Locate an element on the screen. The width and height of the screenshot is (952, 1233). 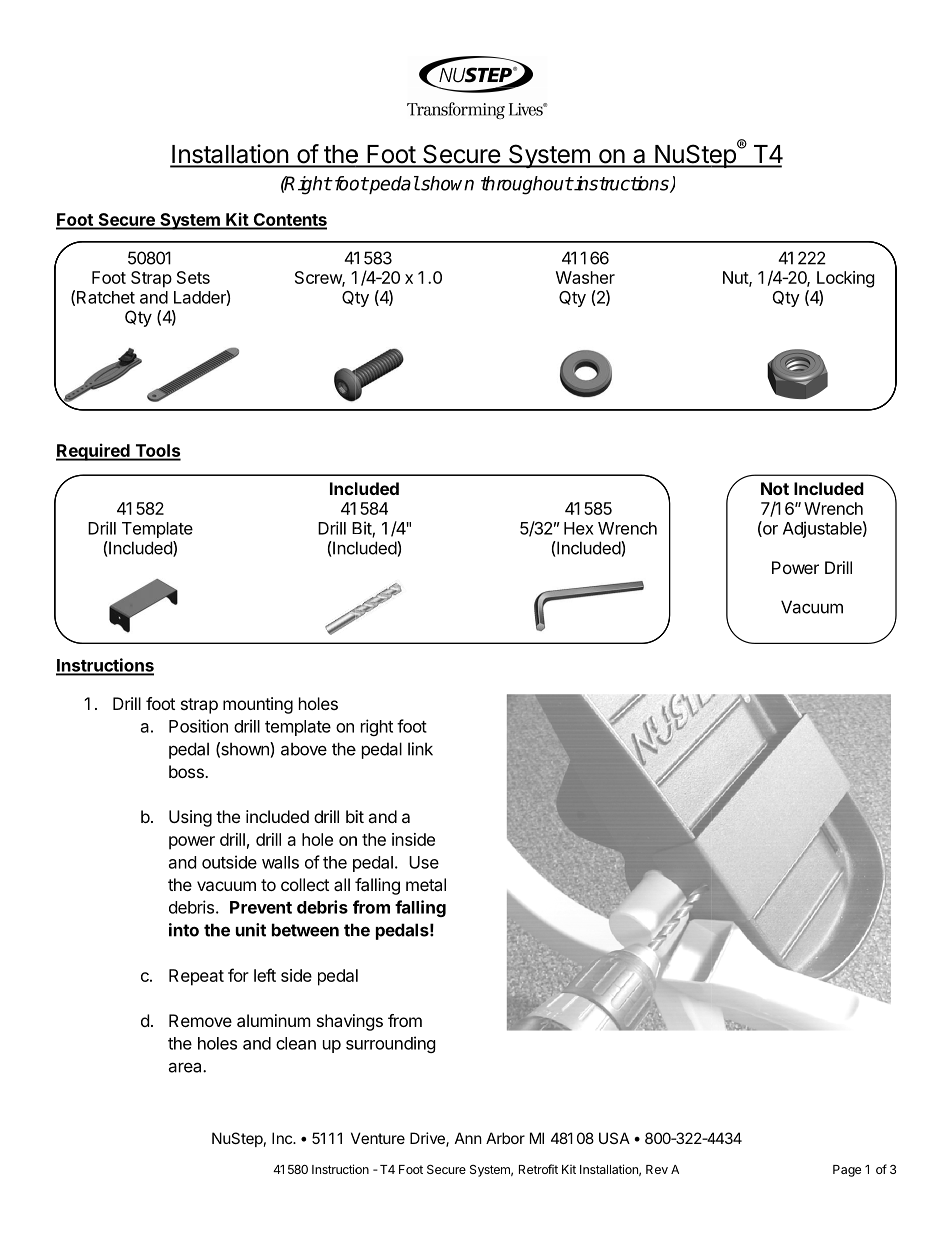
Washer is located at coordinates (585, 277).
